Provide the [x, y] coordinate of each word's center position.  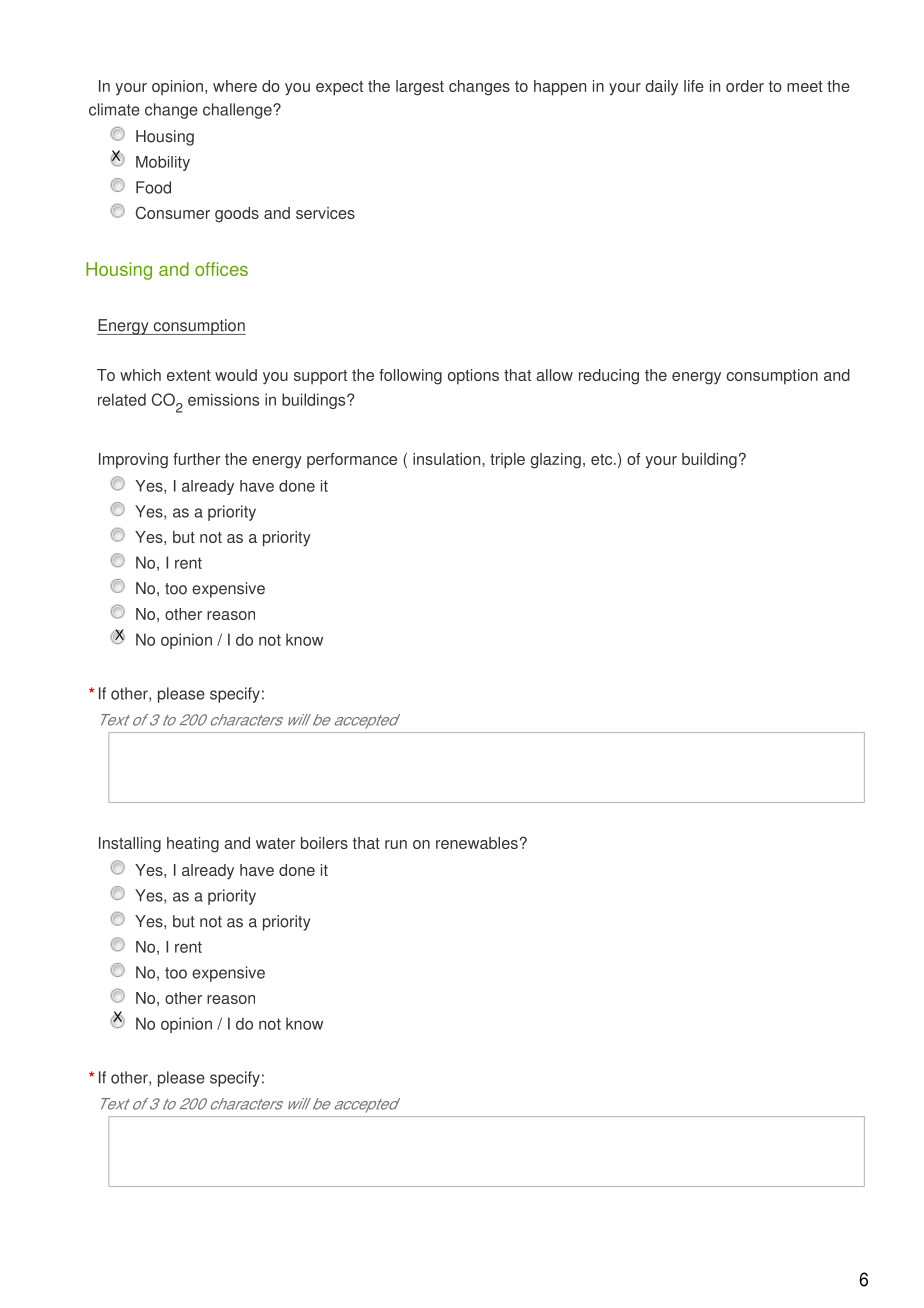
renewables [477, 843]
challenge [238, 111]
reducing [609, 377]
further [196, 459]
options [473, 377]
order [745, 86]
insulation [448, 459]
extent [189, 375]
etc [603, 459]
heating [193, 845]
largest [420, 88]
